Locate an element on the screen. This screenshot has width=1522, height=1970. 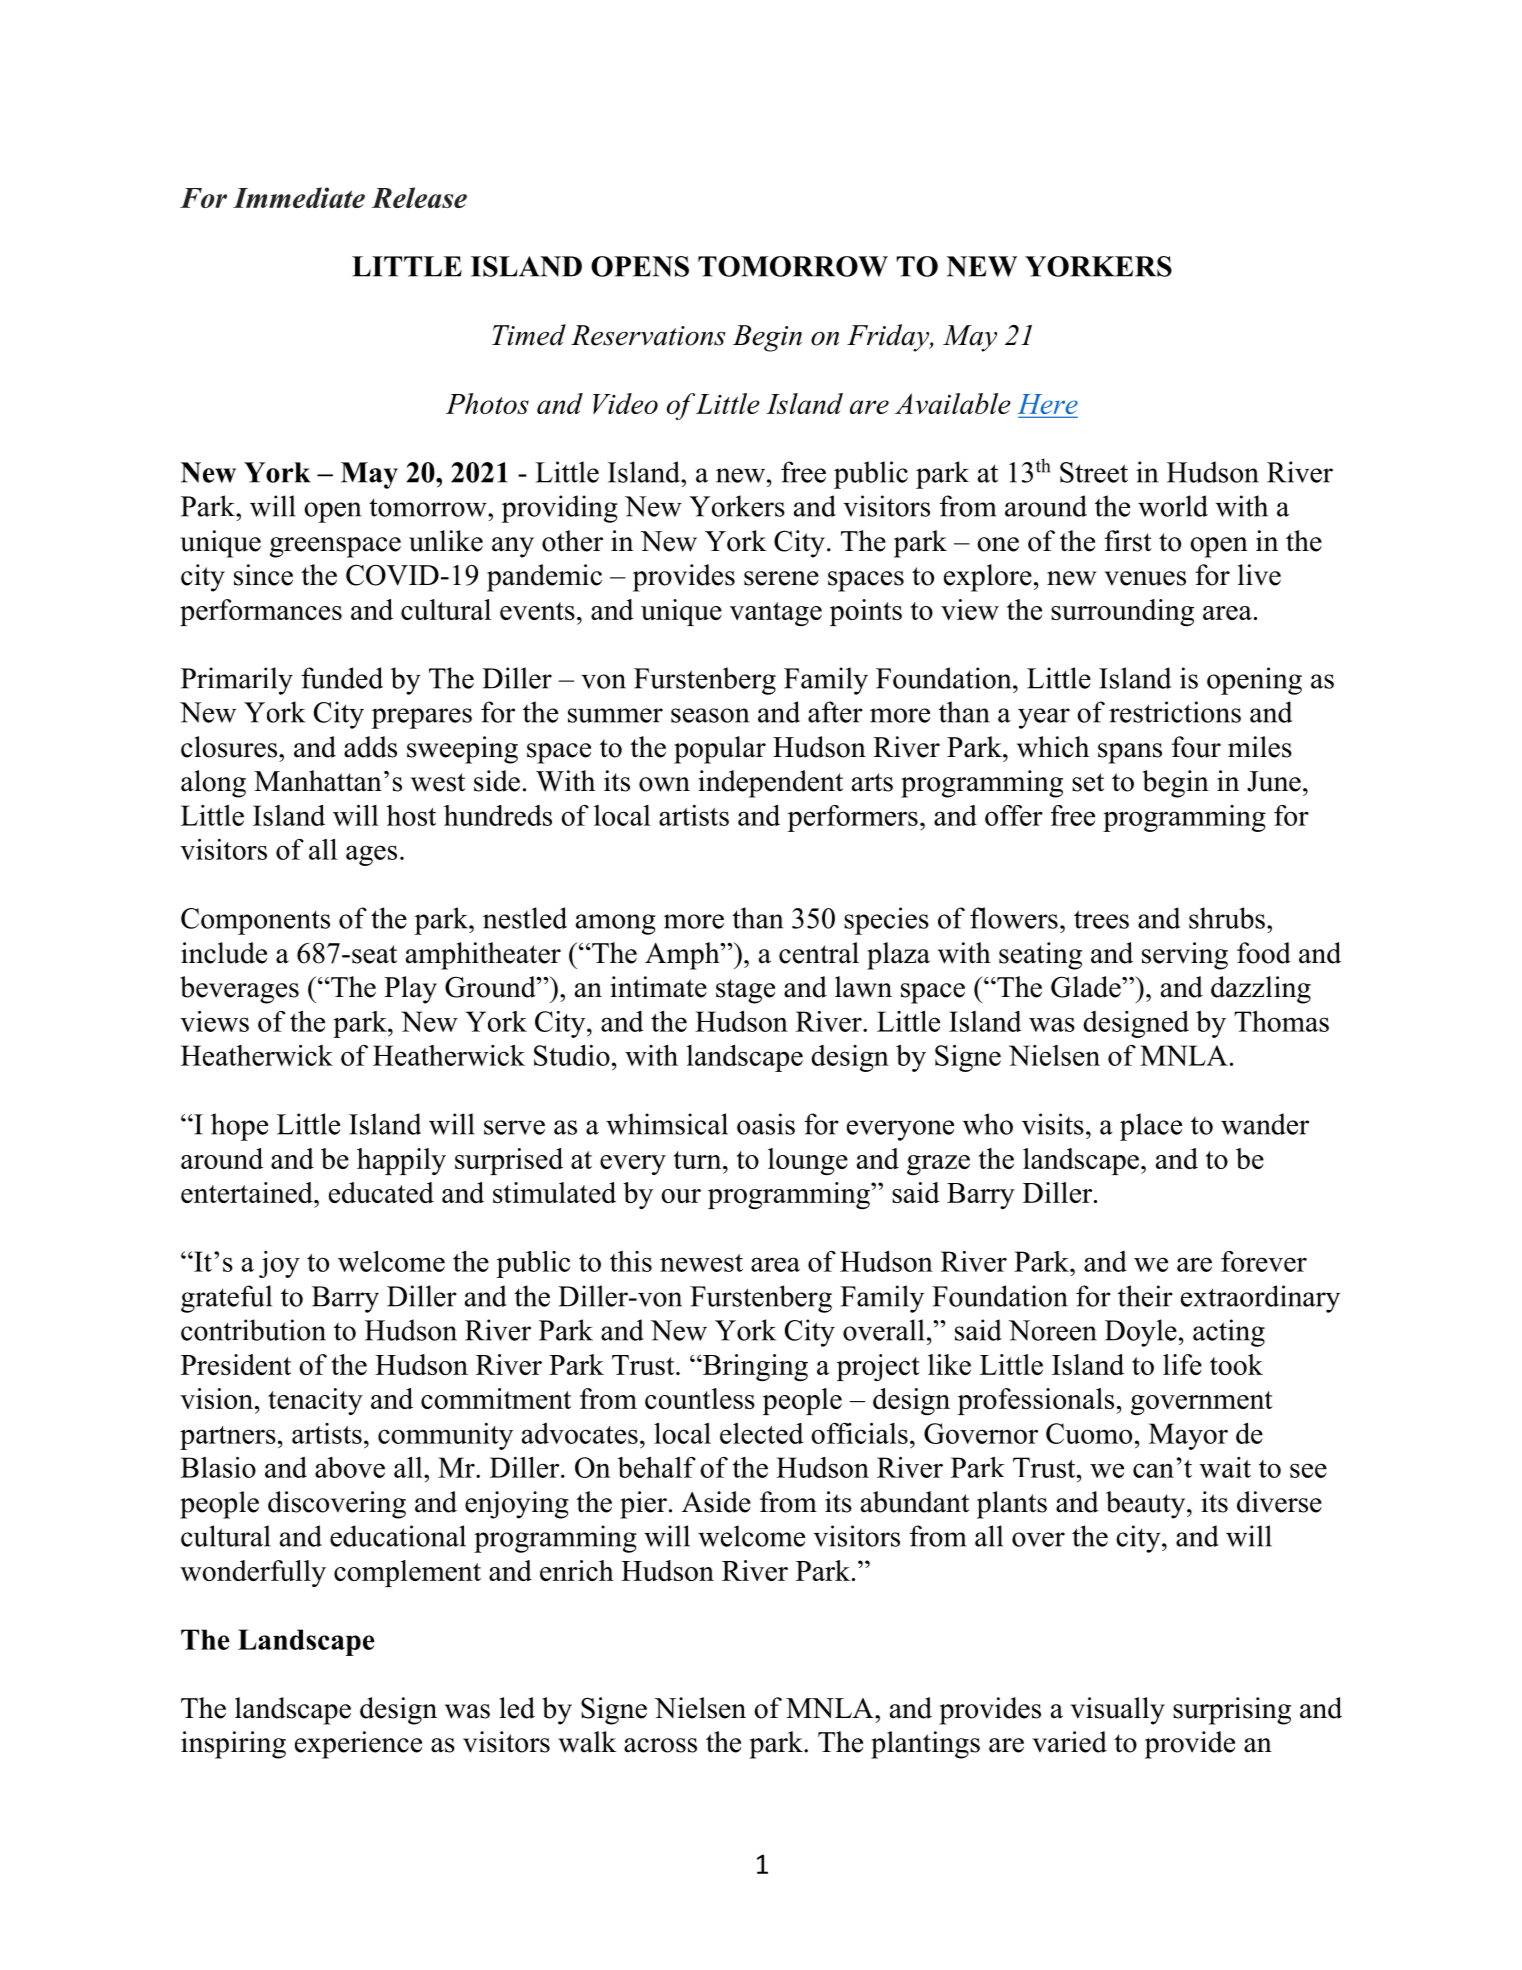
restrictions is located at coordinates (1175, 712).
